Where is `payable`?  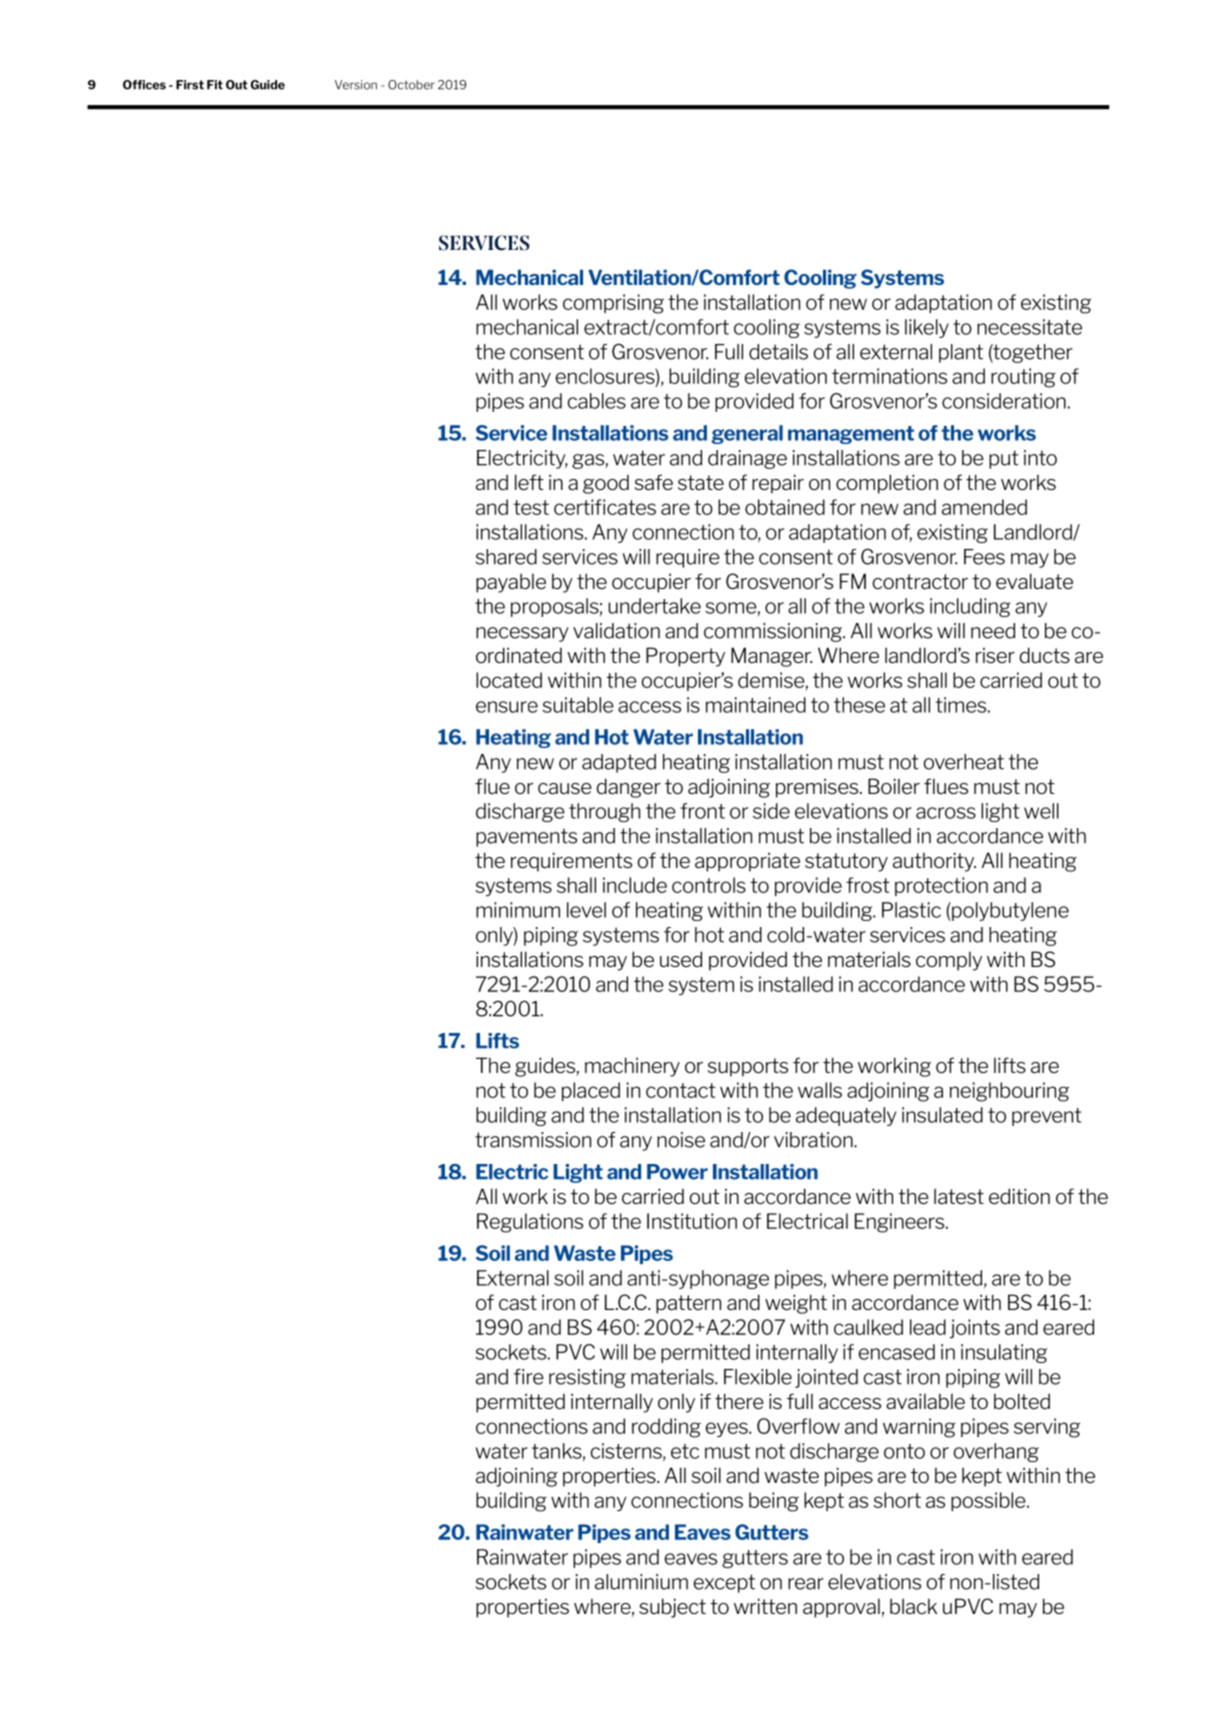 payable is located at coordinates (511, 583).
